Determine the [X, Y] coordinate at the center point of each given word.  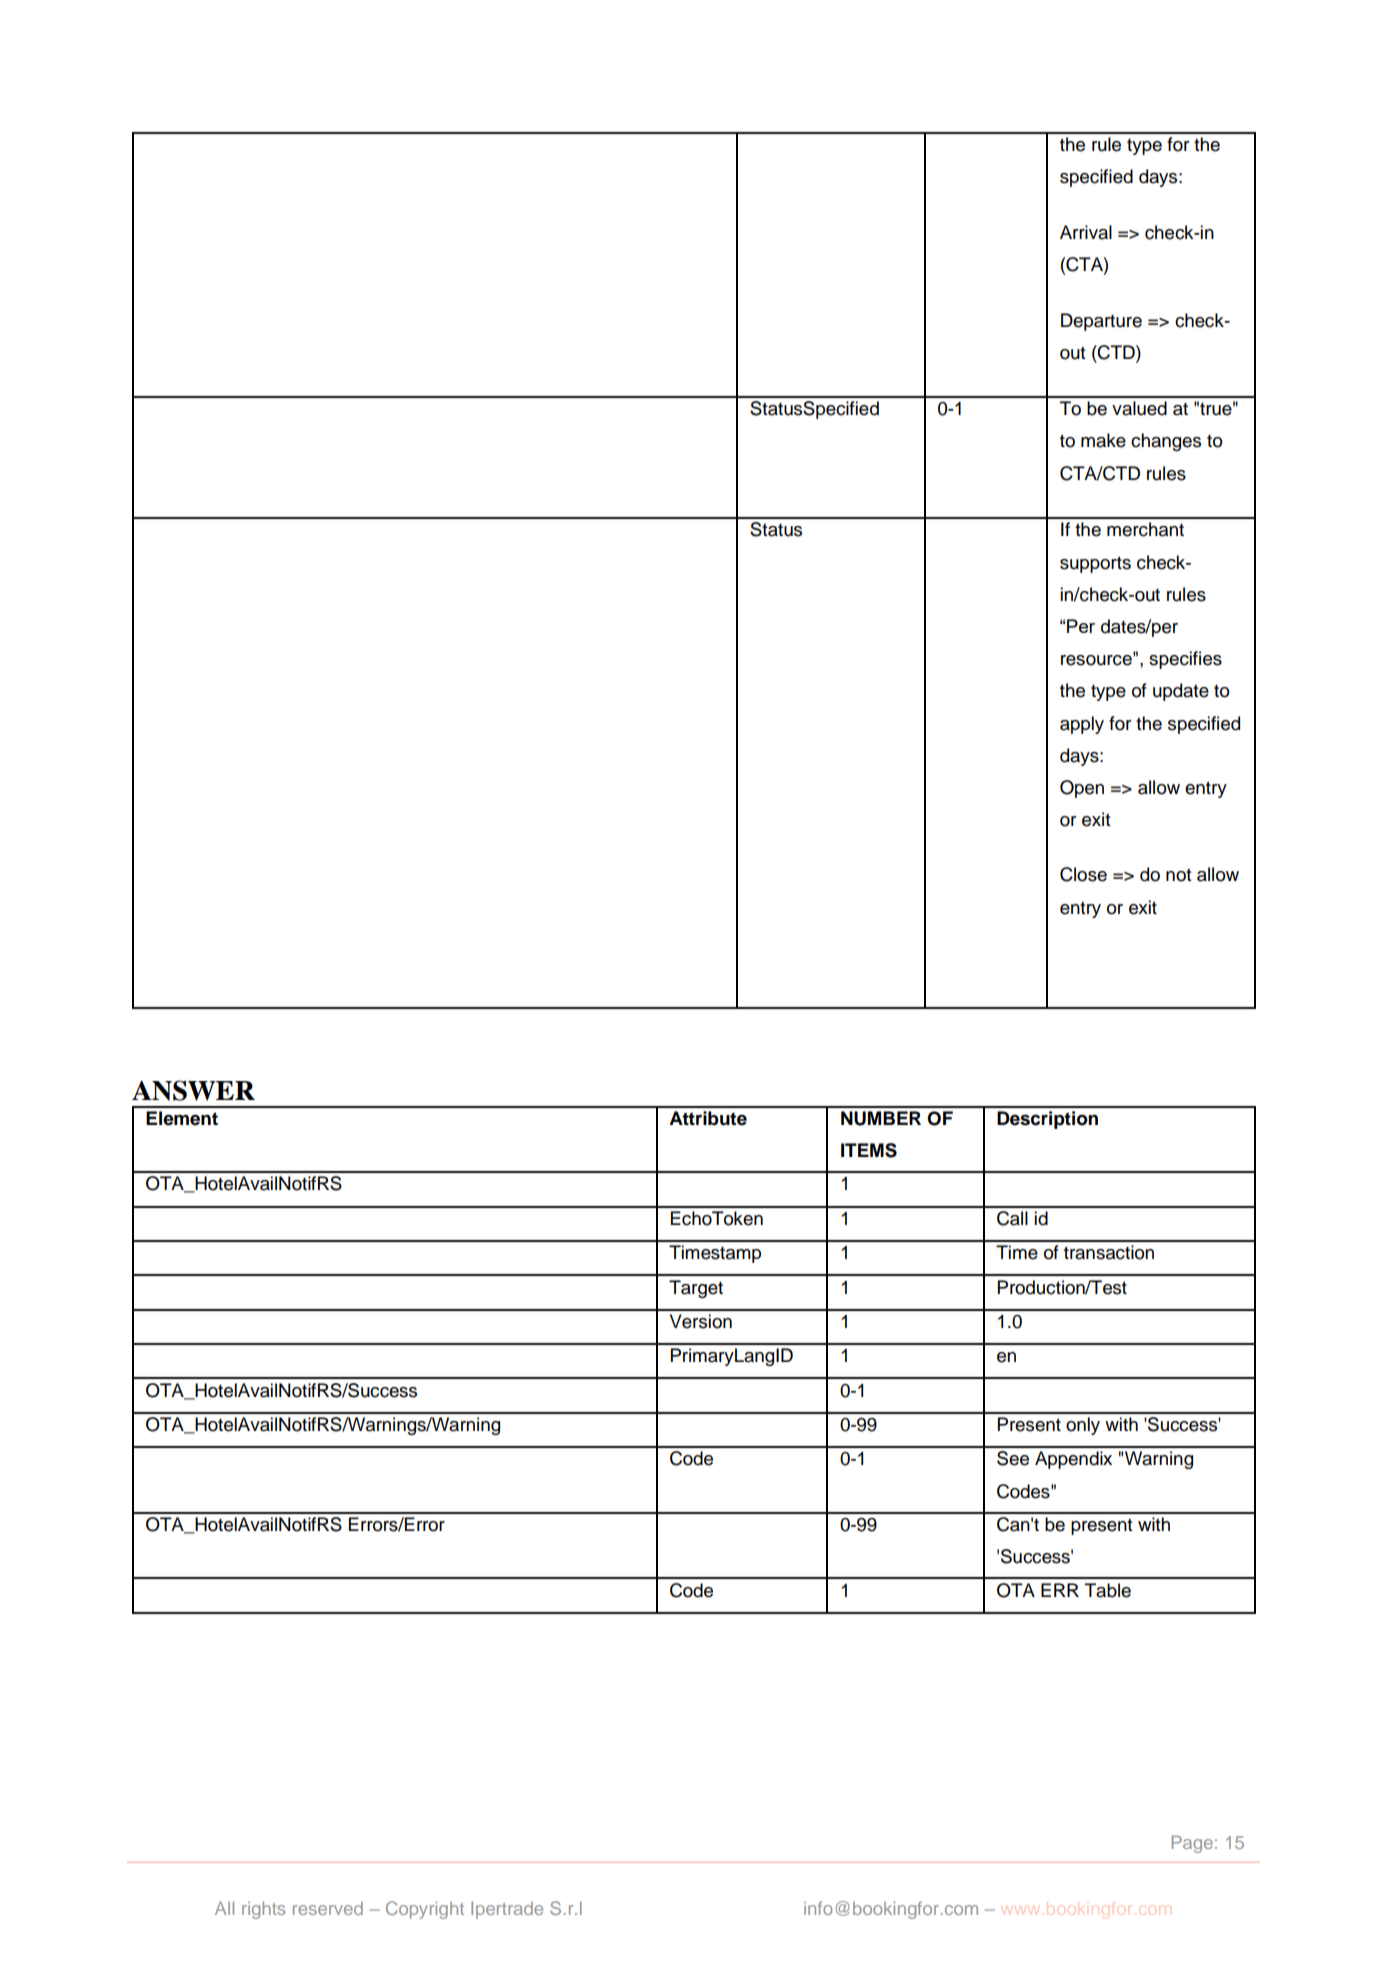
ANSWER [193, 1090]
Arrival [1086, 232]
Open [1082, 789]
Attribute [708, 1118]
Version [701, 1321]
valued [1139, 408]
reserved [328, 1908]
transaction [1109, 1252]
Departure [1101, 322]
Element [182, 1118]
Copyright [425, 1910]
